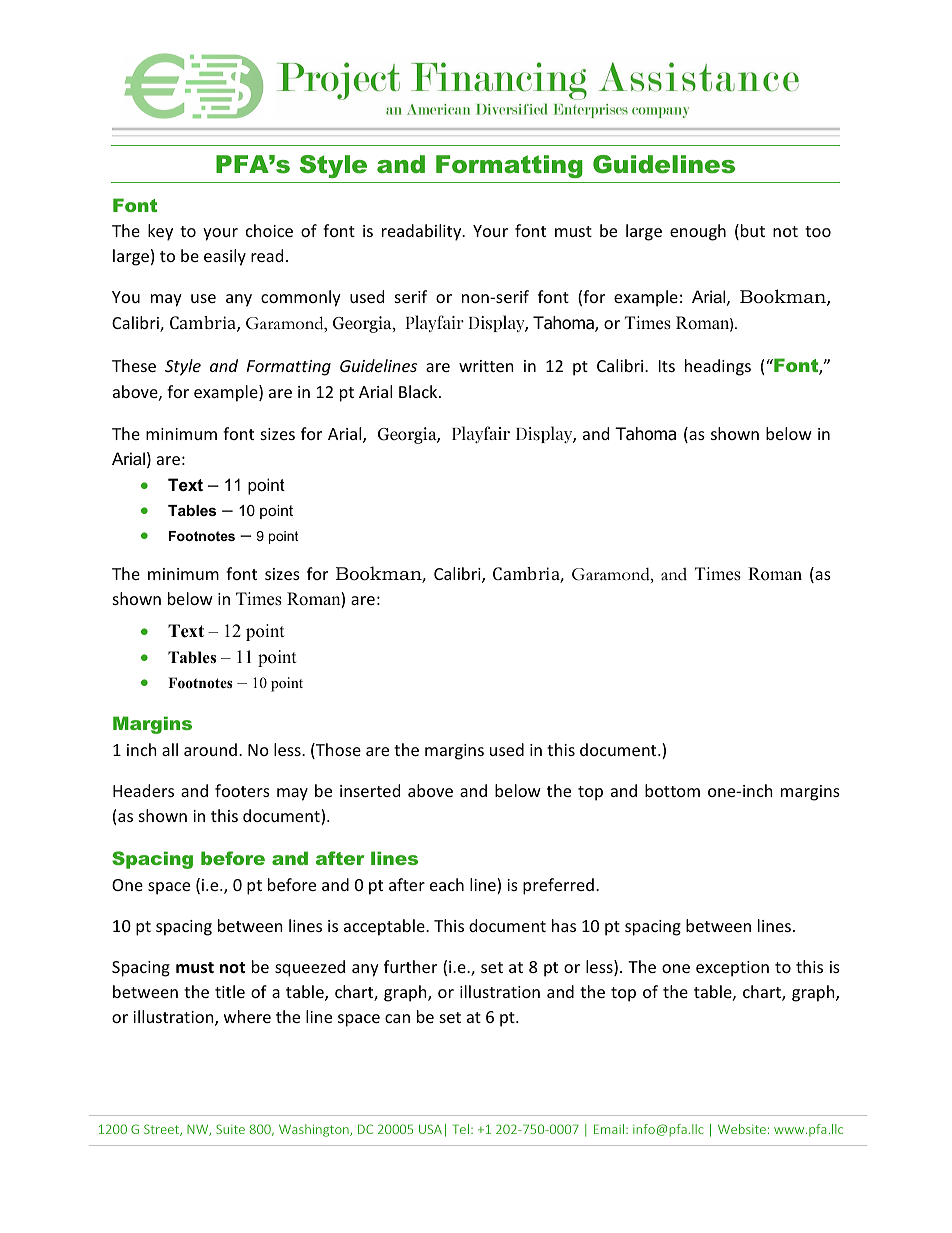 Image resolution: width=952 pixels, height=1233 pixels. I want to click on Suite, so click(230, 1129).
